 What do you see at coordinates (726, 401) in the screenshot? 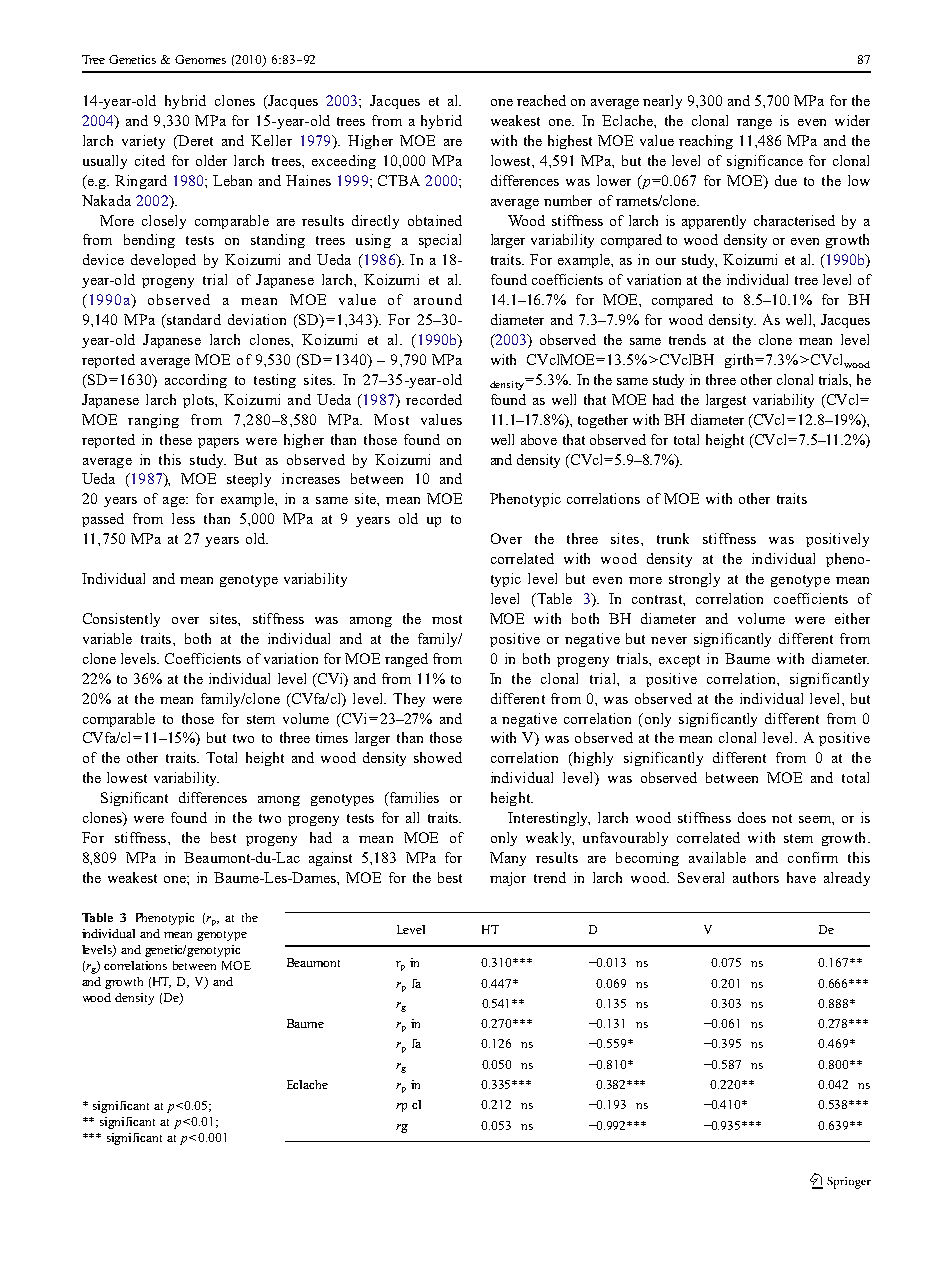
I see `largest` at bounding box center [726, 401].
